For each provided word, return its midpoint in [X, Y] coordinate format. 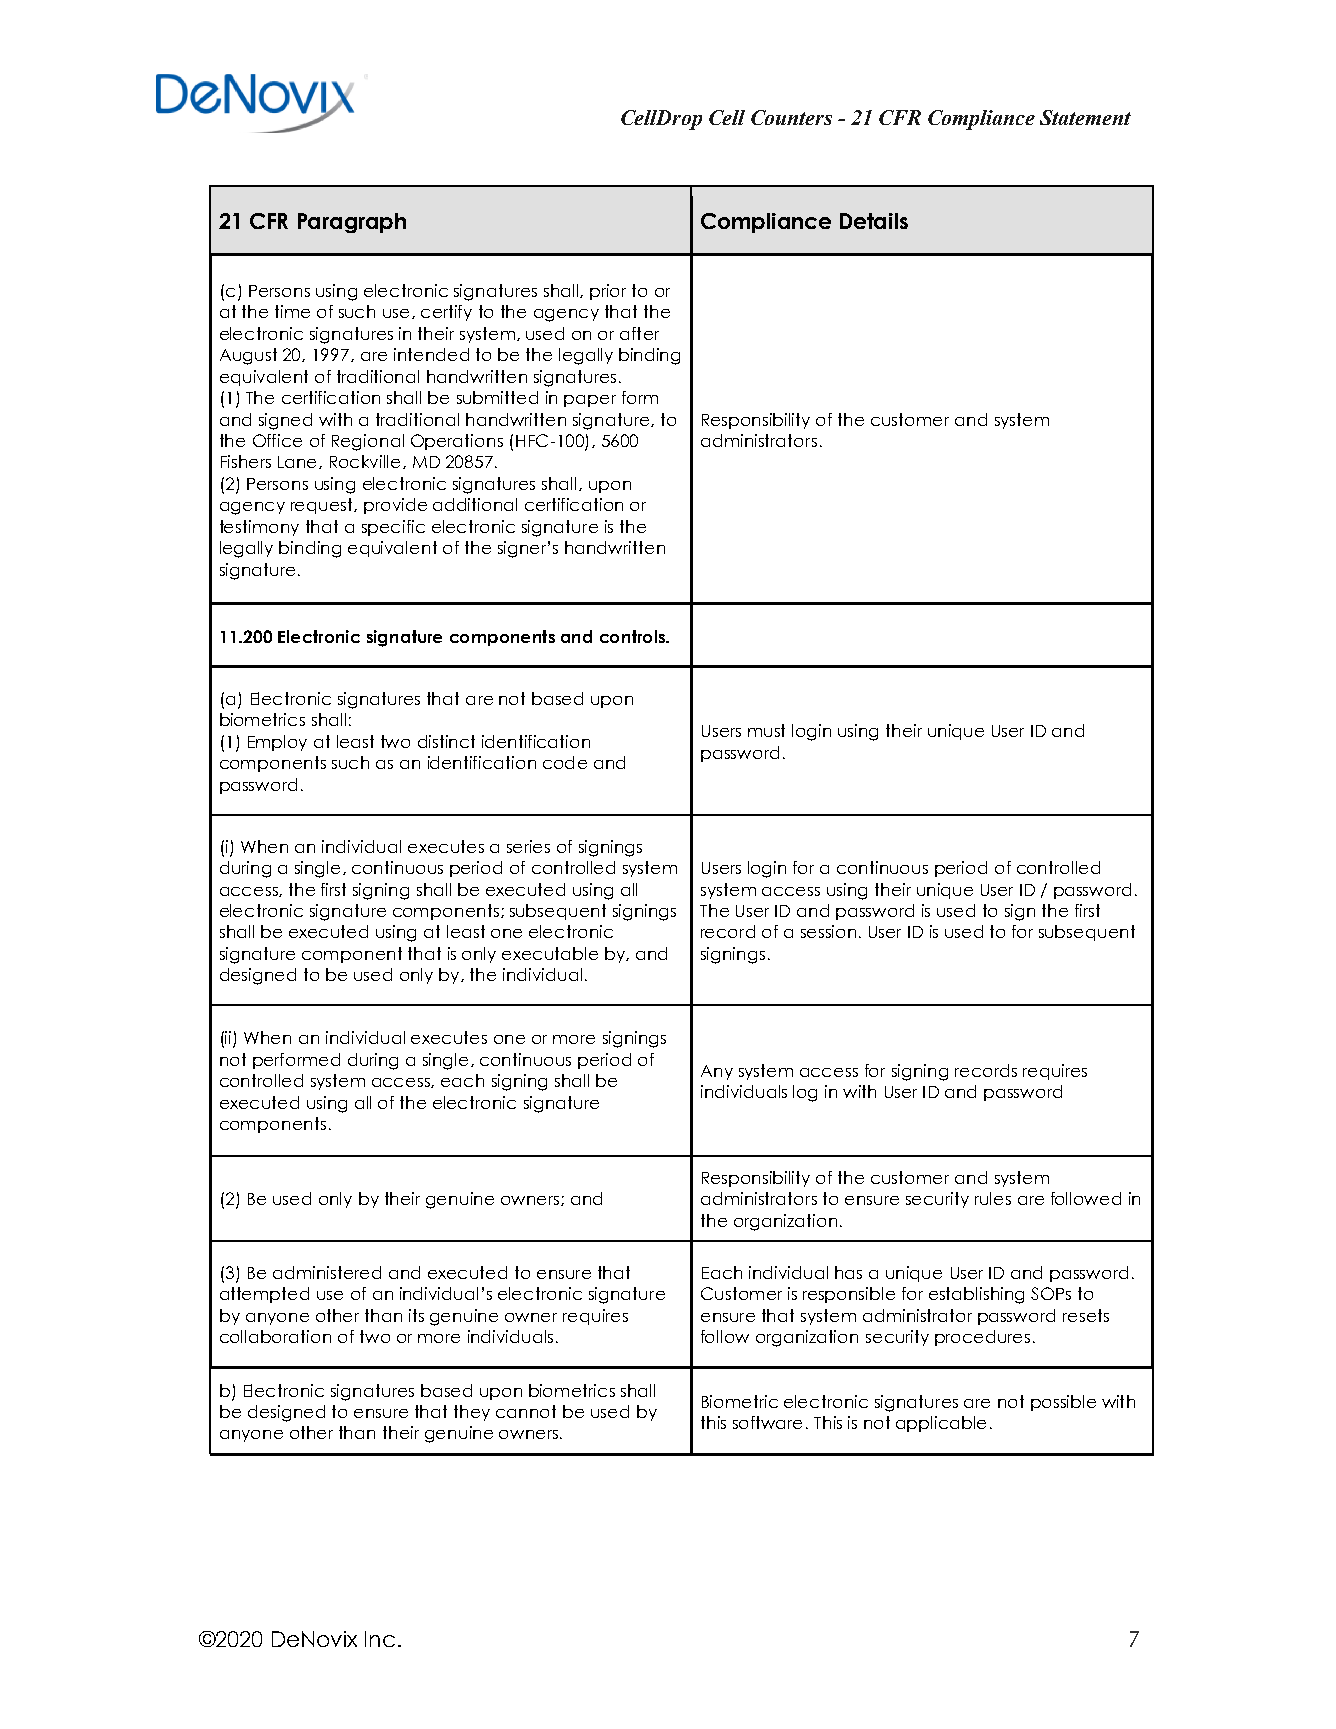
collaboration [275, 1336]
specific [393, 528]
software [767, 1422]
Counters [791, 117]
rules [993, 1198]
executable [550, 953]
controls [633, 636]
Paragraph [352, 223]
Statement [1085, 117]
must [766, 730]
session [828, 931]
